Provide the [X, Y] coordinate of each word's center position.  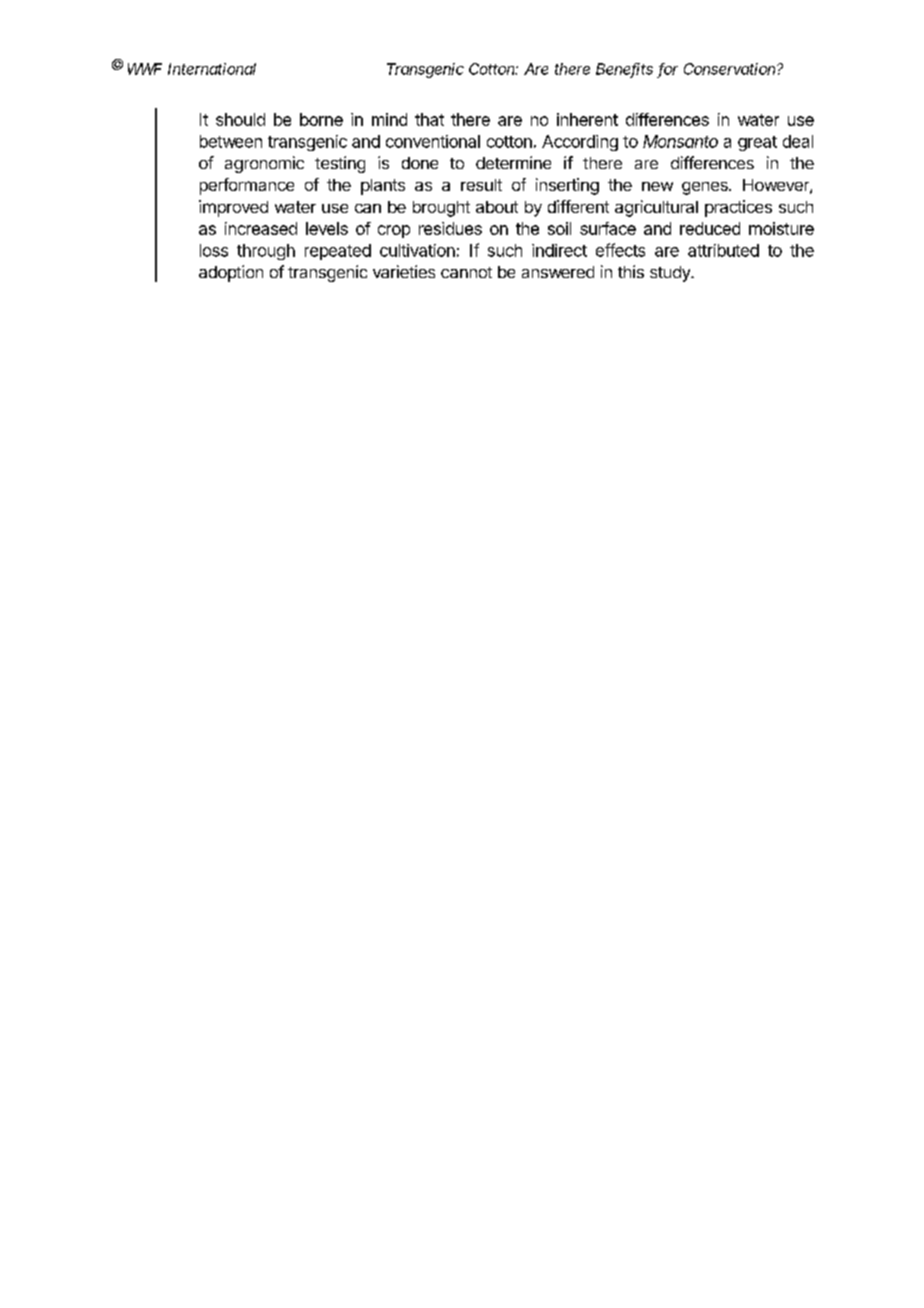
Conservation [731, 69]
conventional [433, 141]
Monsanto [680, 141]
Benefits [624, 70]
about [497, 207]
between [231, 141]
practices [738, 208]
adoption [231, 273]
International [212, 69]
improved [233, 208]
